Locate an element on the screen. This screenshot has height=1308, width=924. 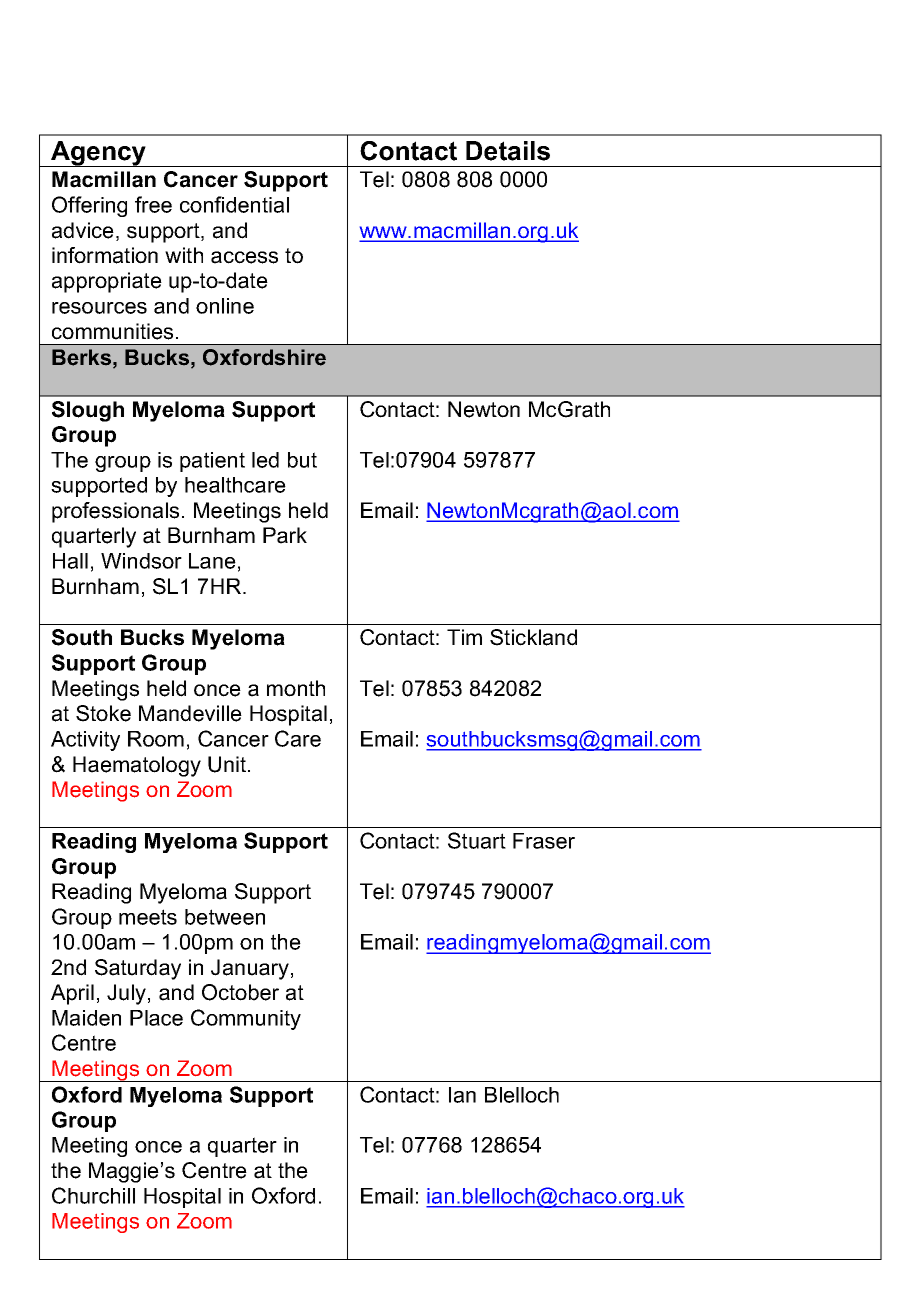
Stoke is located at coordinates (103, 713).
